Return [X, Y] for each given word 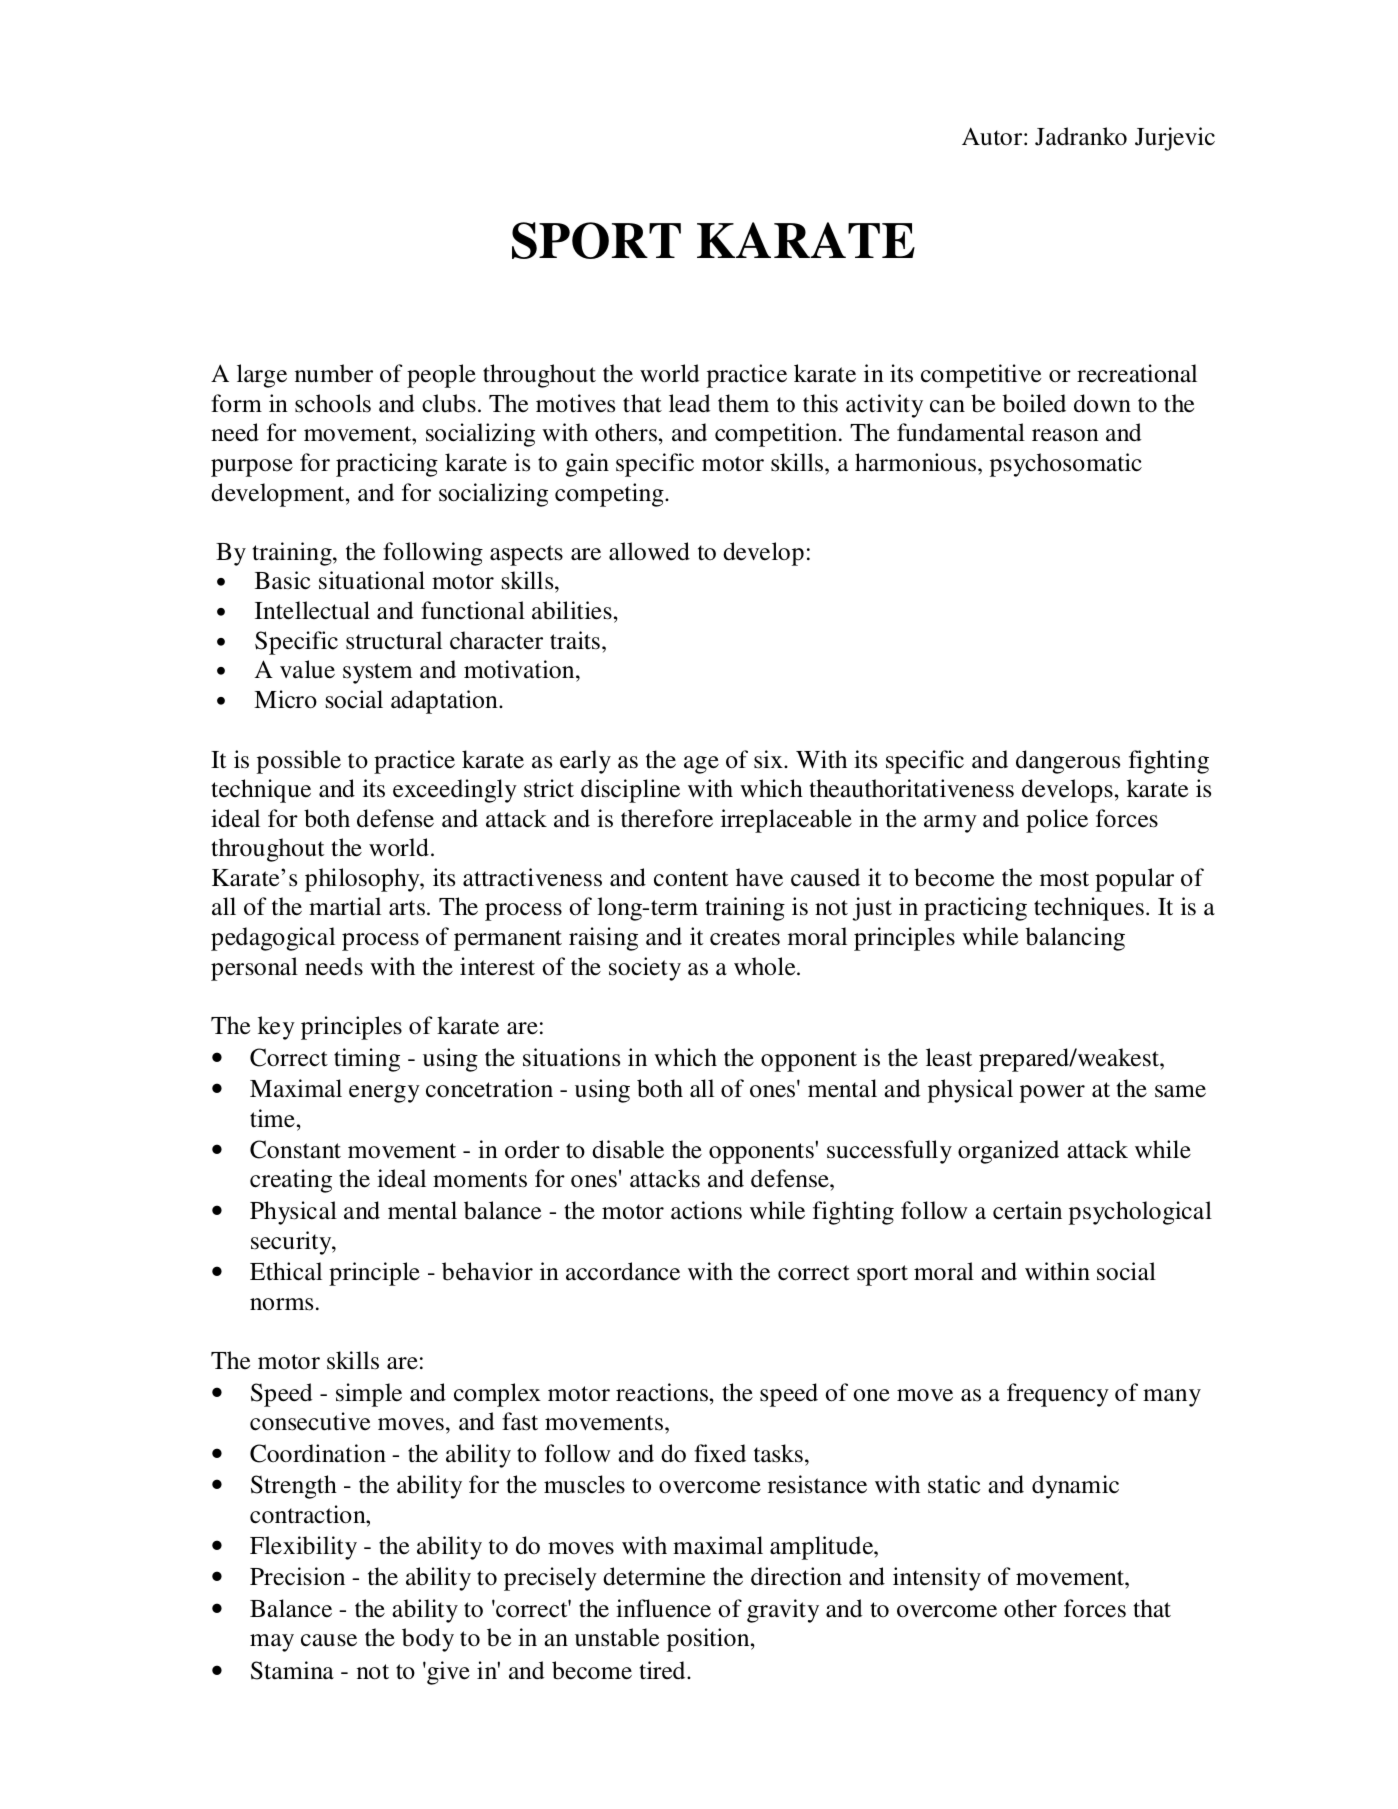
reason [1065, 435]
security [292, 1243]
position [709, 1640]
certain [1027, 1210]
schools [333, 403]
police [1057, 821]
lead [689, 403]
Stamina [292, 1670]
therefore [667, 818]
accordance [623, 1271]
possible [299, 762]
